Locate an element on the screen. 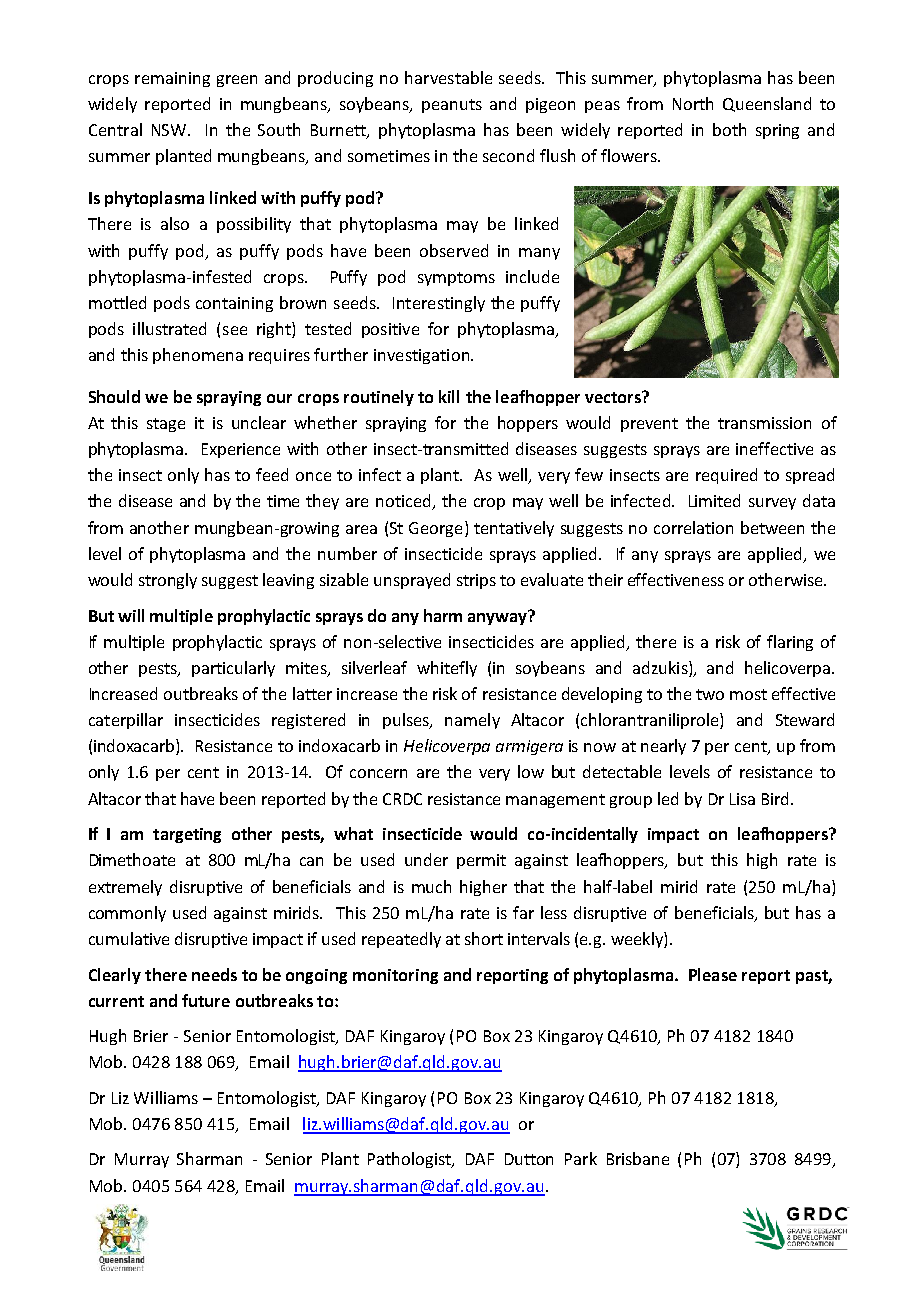 The width and height of the screenshot is (924, 1308). Pathologist is located at coordinates (411, 1160).
